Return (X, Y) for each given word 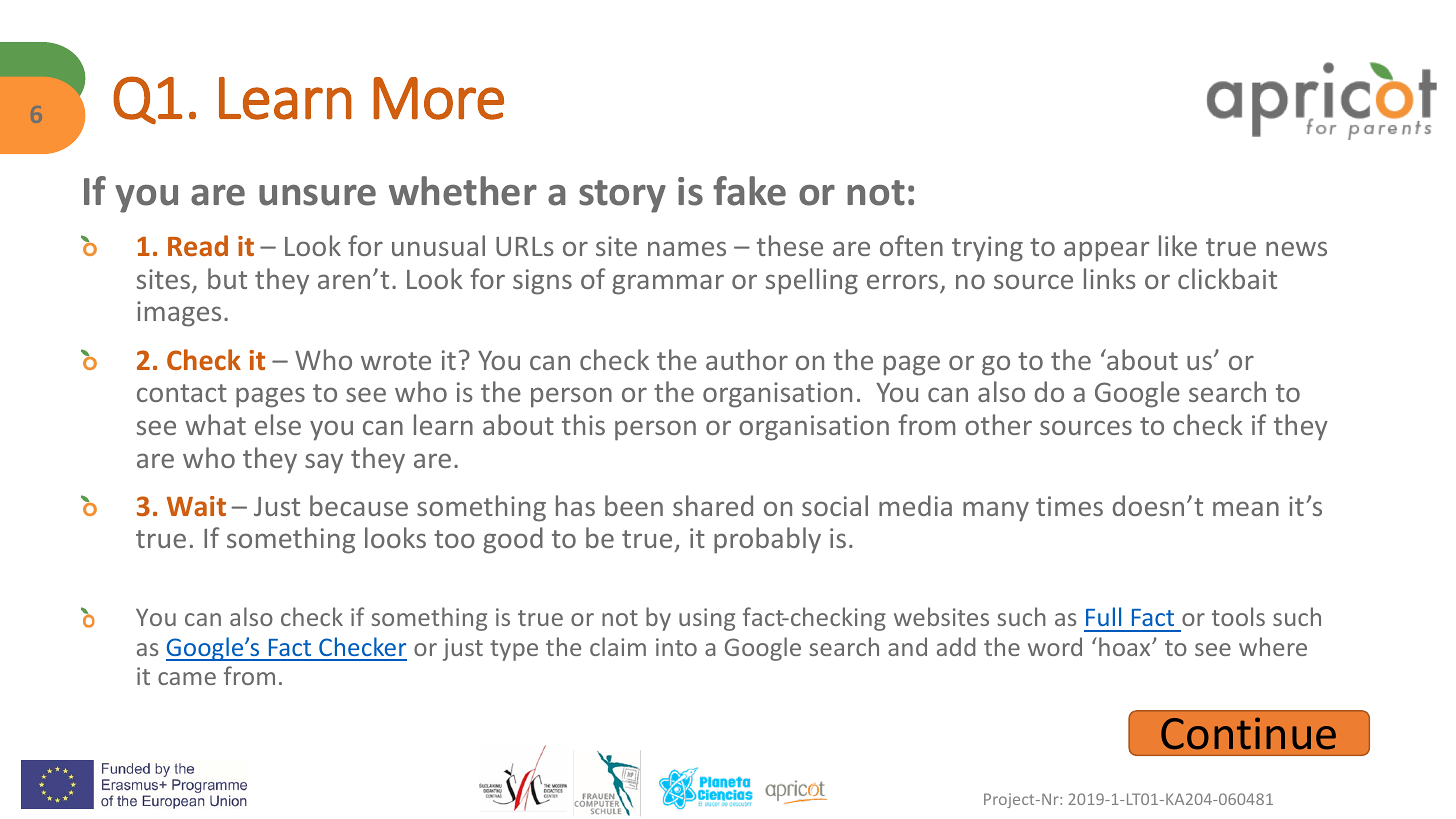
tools (1238, 616)
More (438, 98)
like (1178, 245)
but (227, 278)
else (278, 424)
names (687, 248)
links (1110, 278)
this (583, 424)
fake (749, 191)
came (187, 678)
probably (767, 540)
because (359, 505)
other (998, 424)
